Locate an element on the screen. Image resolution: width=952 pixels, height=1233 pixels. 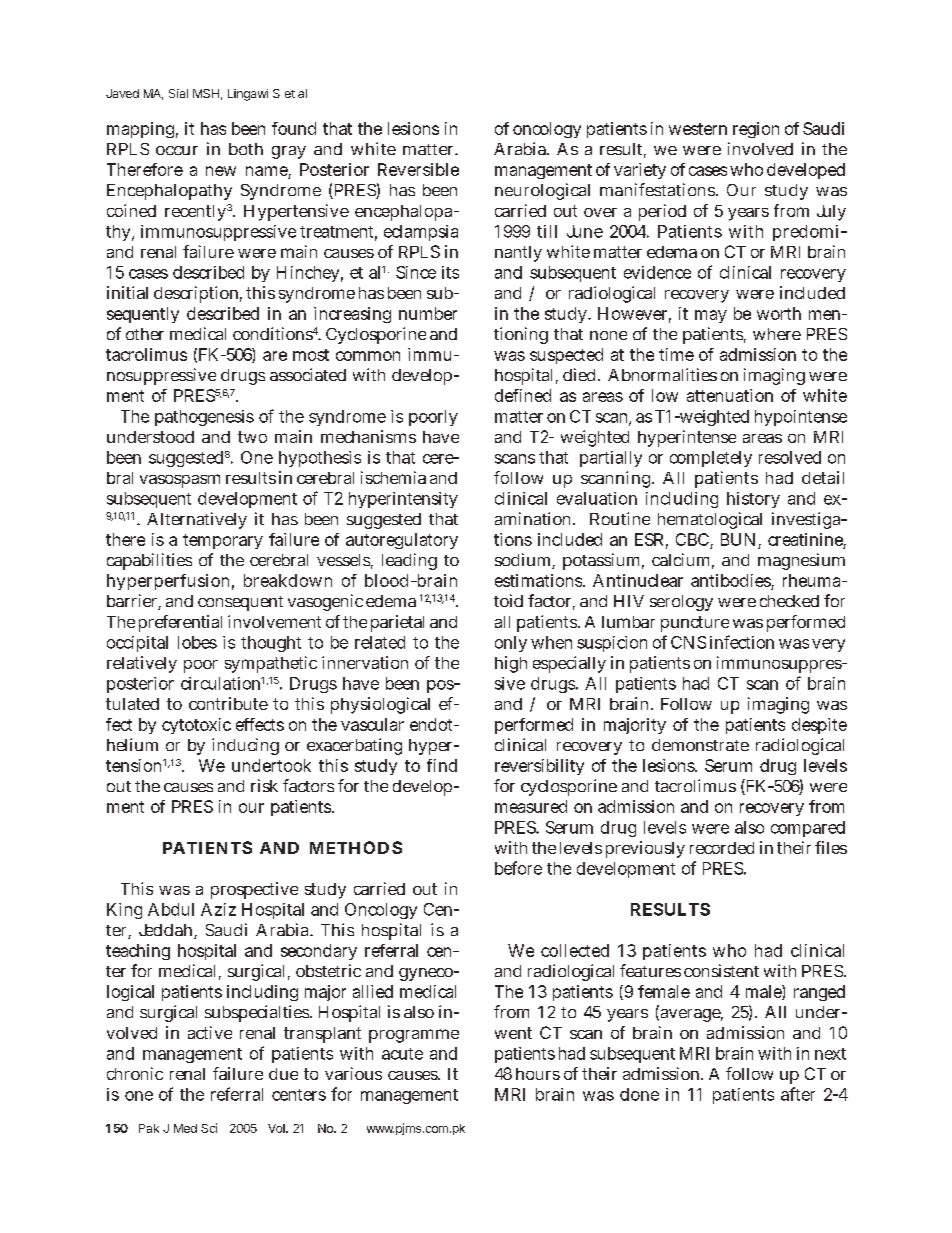
inducing is located at coordinates (245, 746).
